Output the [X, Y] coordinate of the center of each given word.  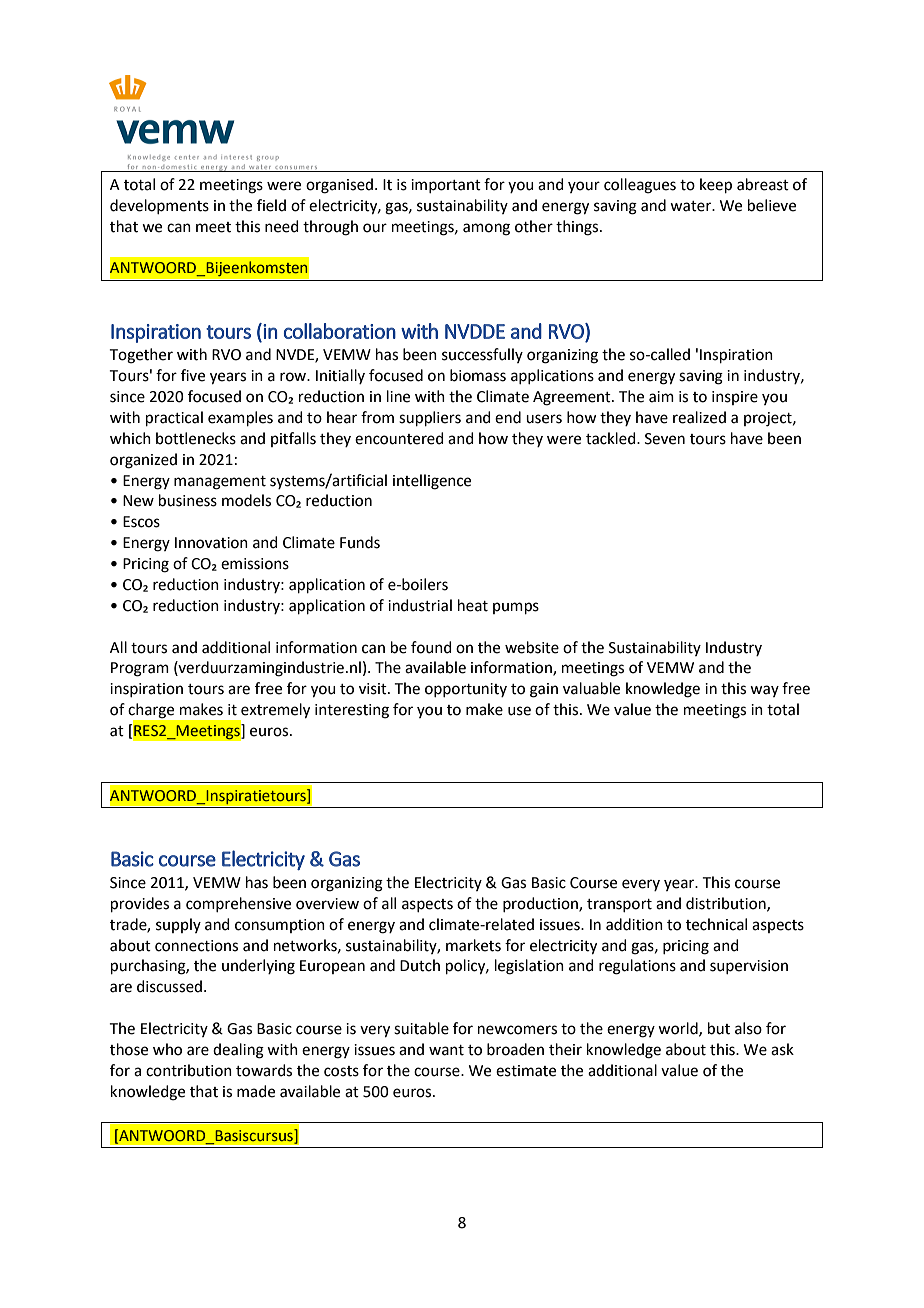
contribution [189, 1070]
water [692, 206]
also [748, 1028]
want [446, 1050]
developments [159, 206]
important [446, 186]
